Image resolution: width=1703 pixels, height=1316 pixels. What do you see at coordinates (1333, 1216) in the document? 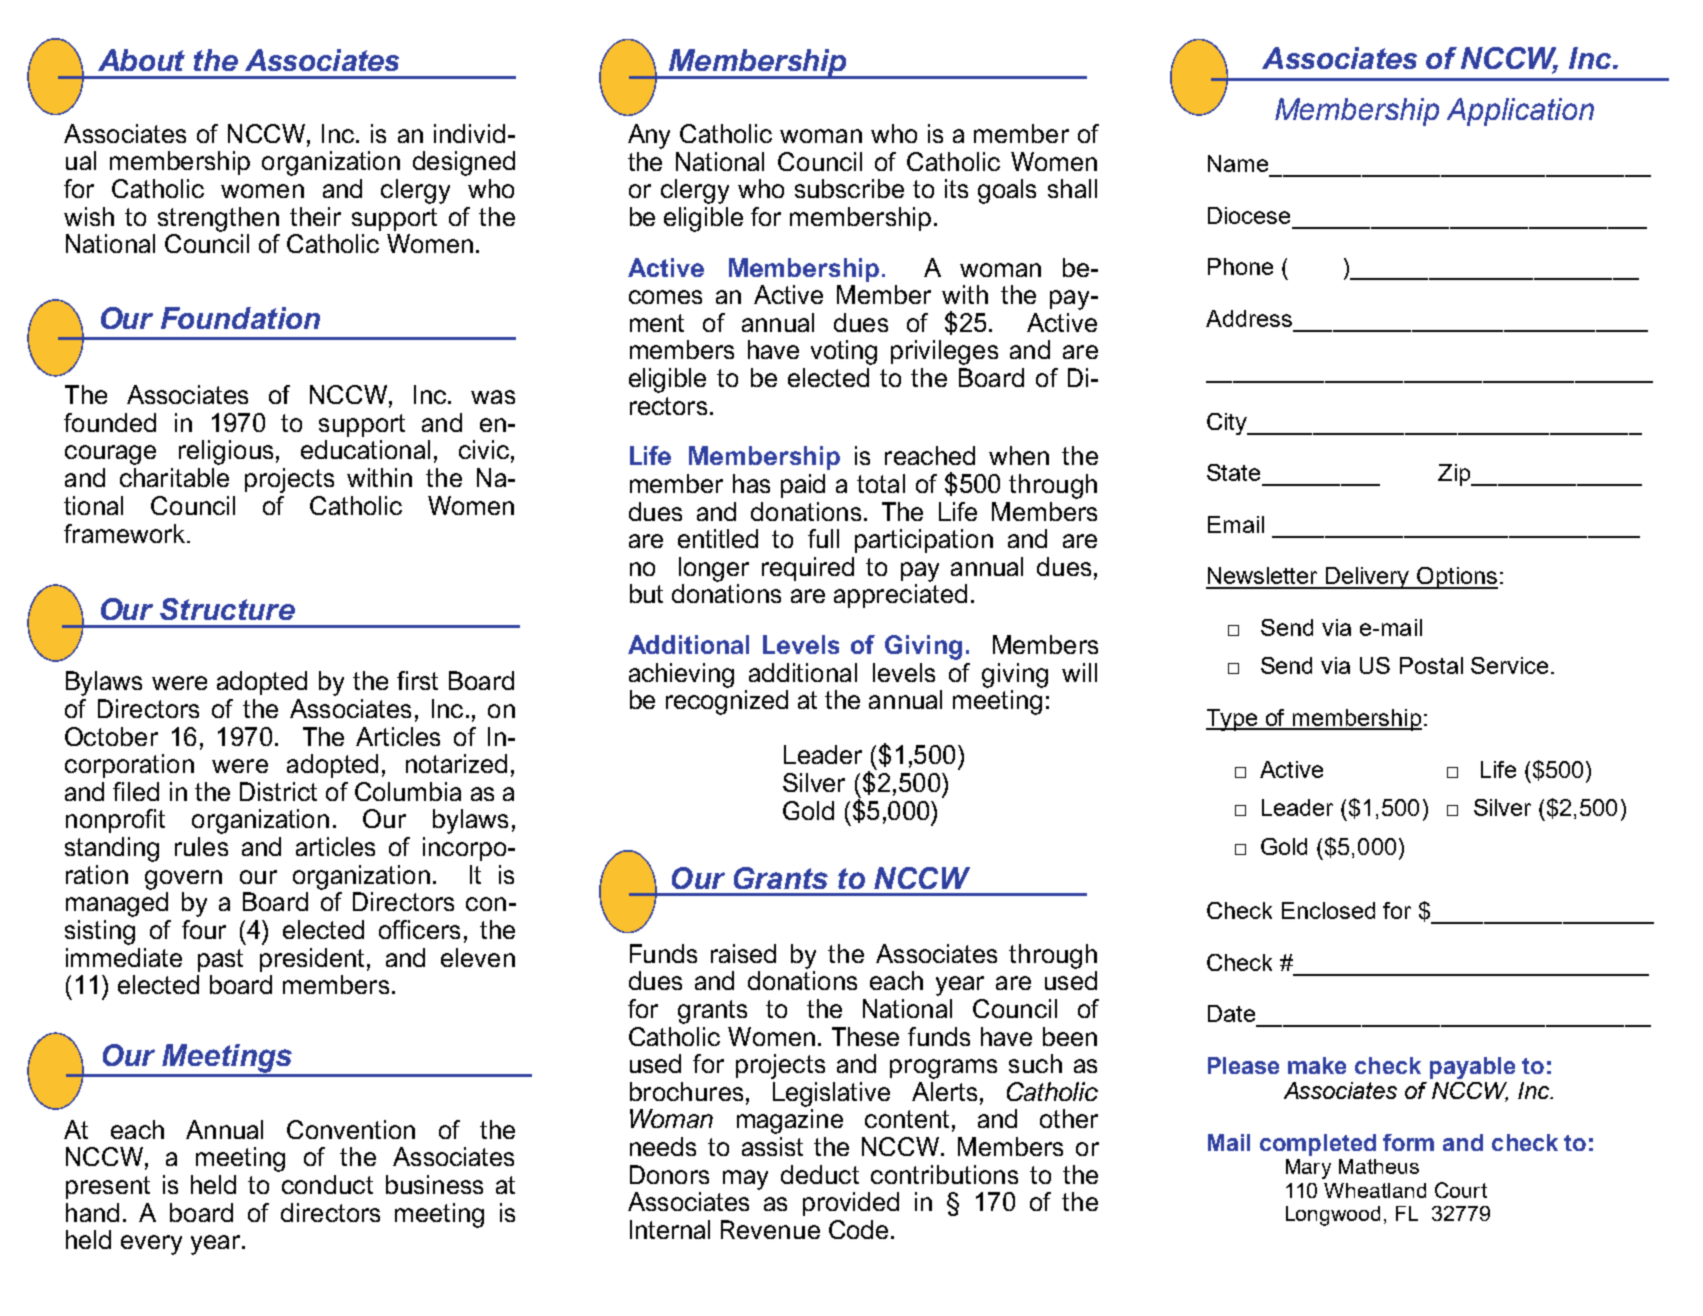
I see `Longwood` at bounding box center [1333, 1216].
